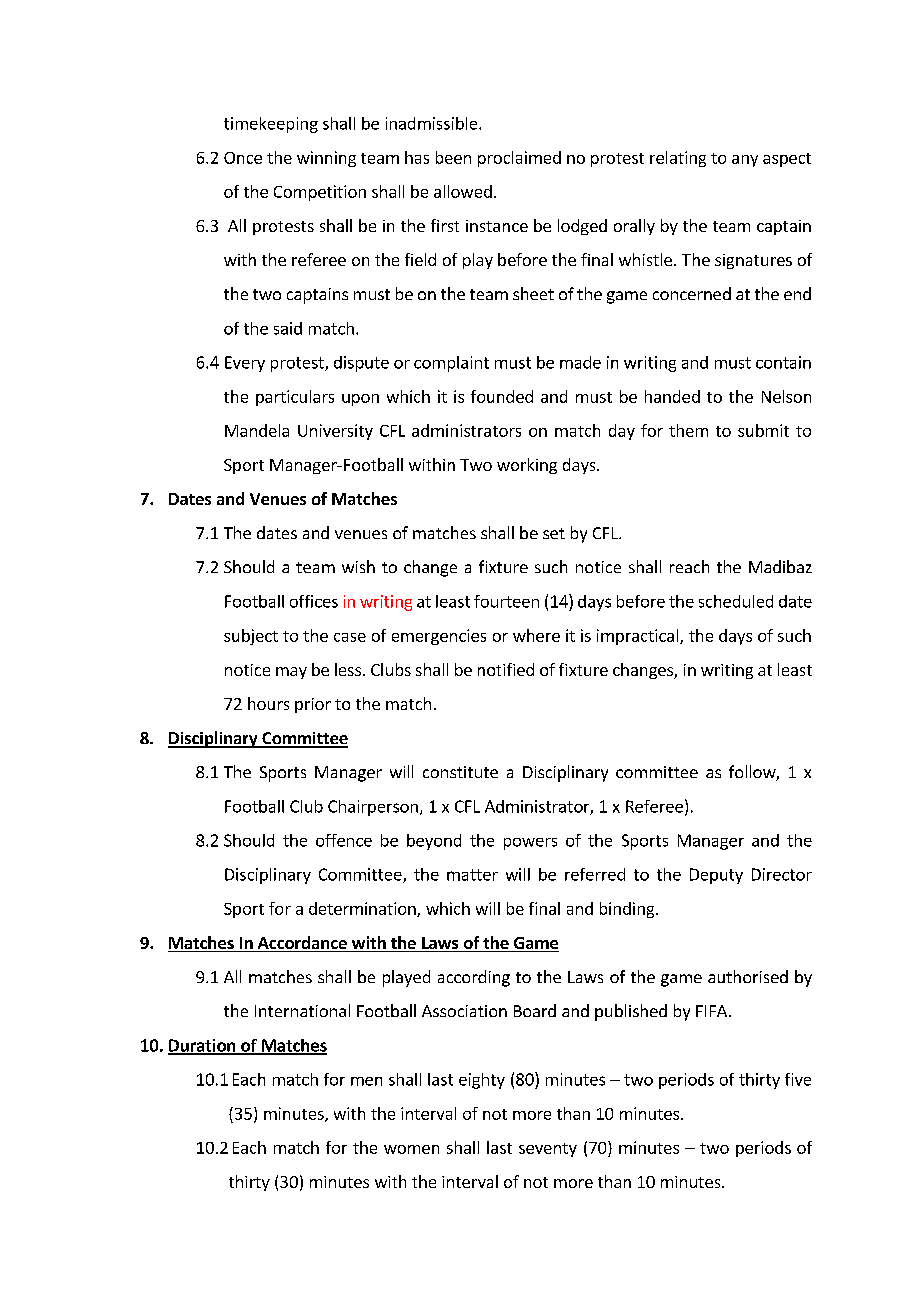 The image size is (924, 1308). Describe the element at coordinates (745, 161) in the screenshot. I see `any` at that location.
